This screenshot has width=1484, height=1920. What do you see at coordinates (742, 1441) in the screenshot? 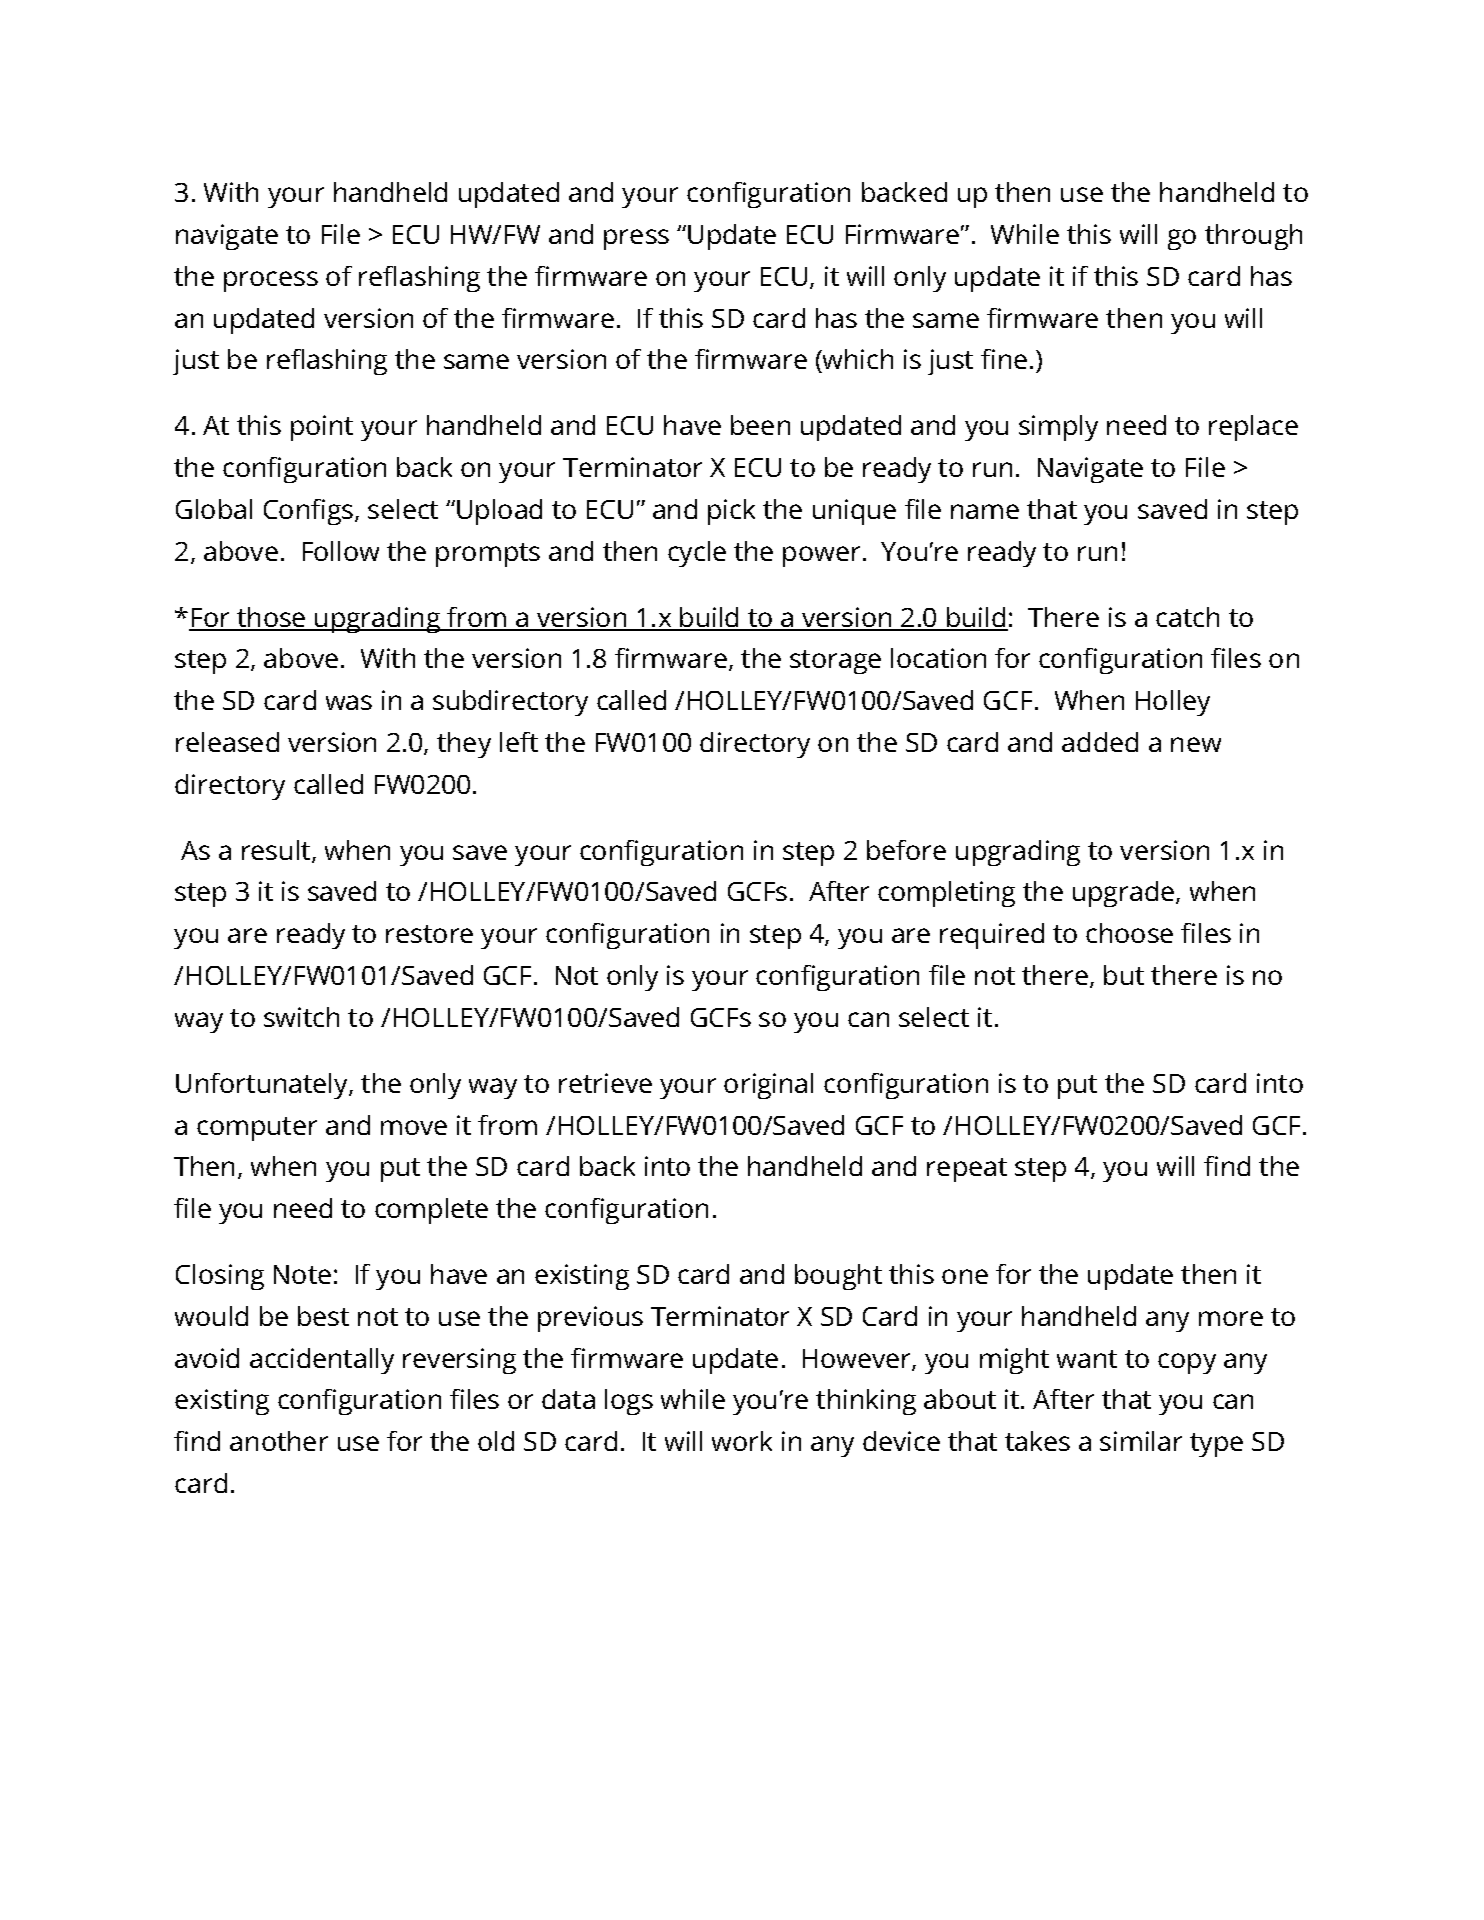
I see `work` at bounding box center [742, 1441].
